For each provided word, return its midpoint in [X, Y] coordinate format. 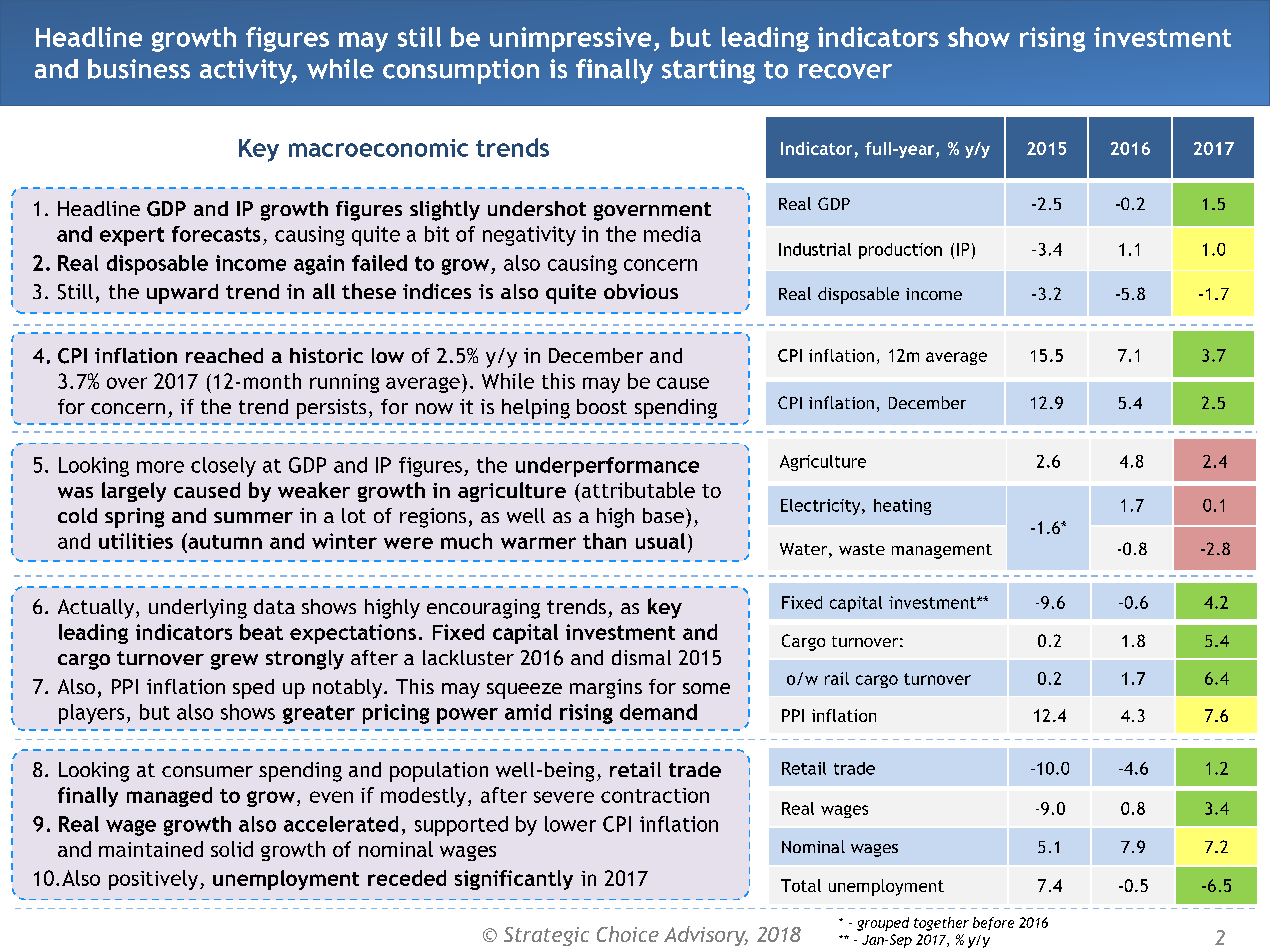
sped [253, 689]
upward [182, 294]
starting [708, 71]
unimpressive [570, 39]
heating [902, 507]
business [139, 69]
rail [837, 678]
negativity [529, 236]
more [160, 467]
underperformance [607, 467]
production [900, 251]
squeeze [524, 691]
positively [155, 880]
